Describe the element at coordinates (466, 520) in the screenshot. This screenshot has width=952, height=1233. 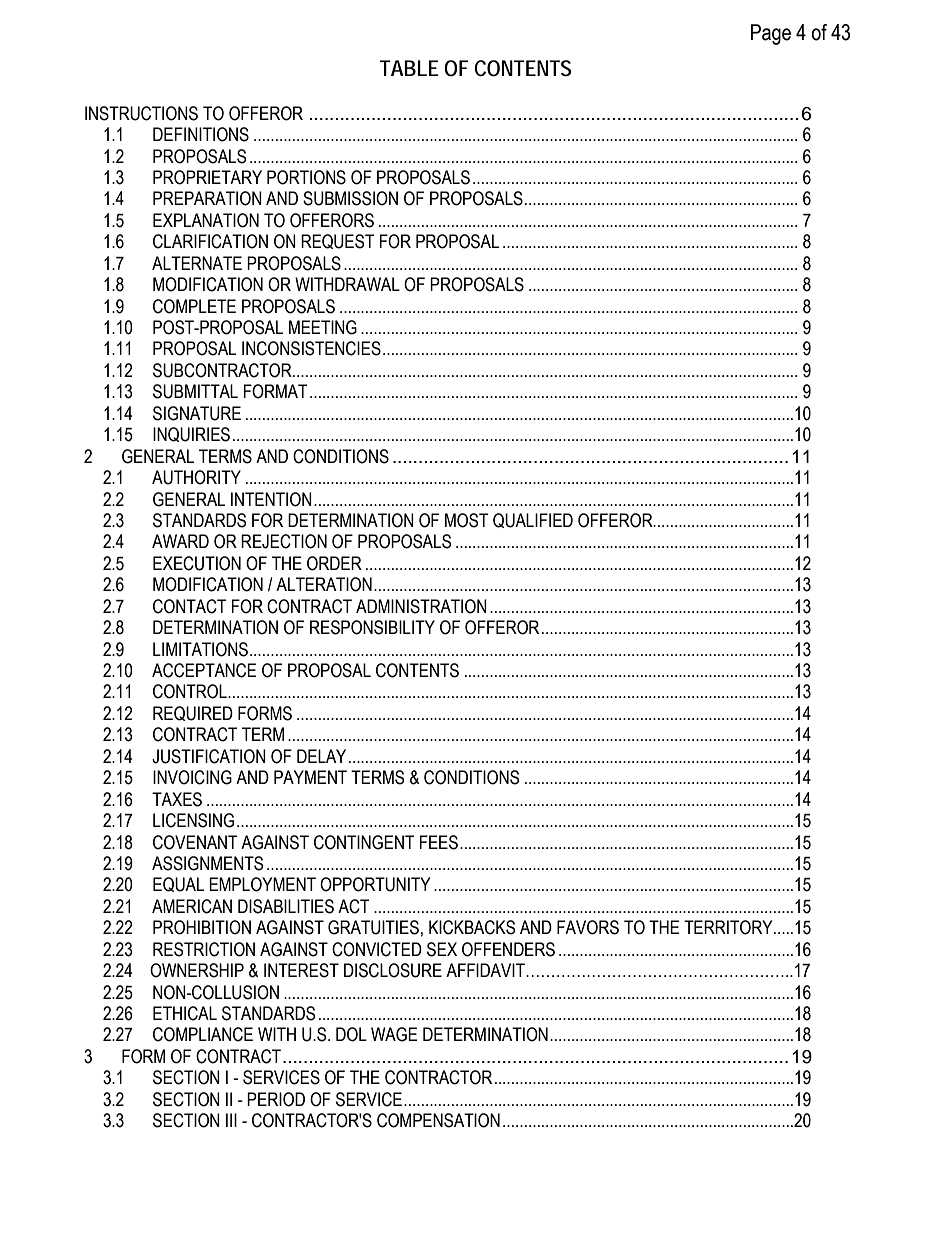
I see `MOST` at that location.
